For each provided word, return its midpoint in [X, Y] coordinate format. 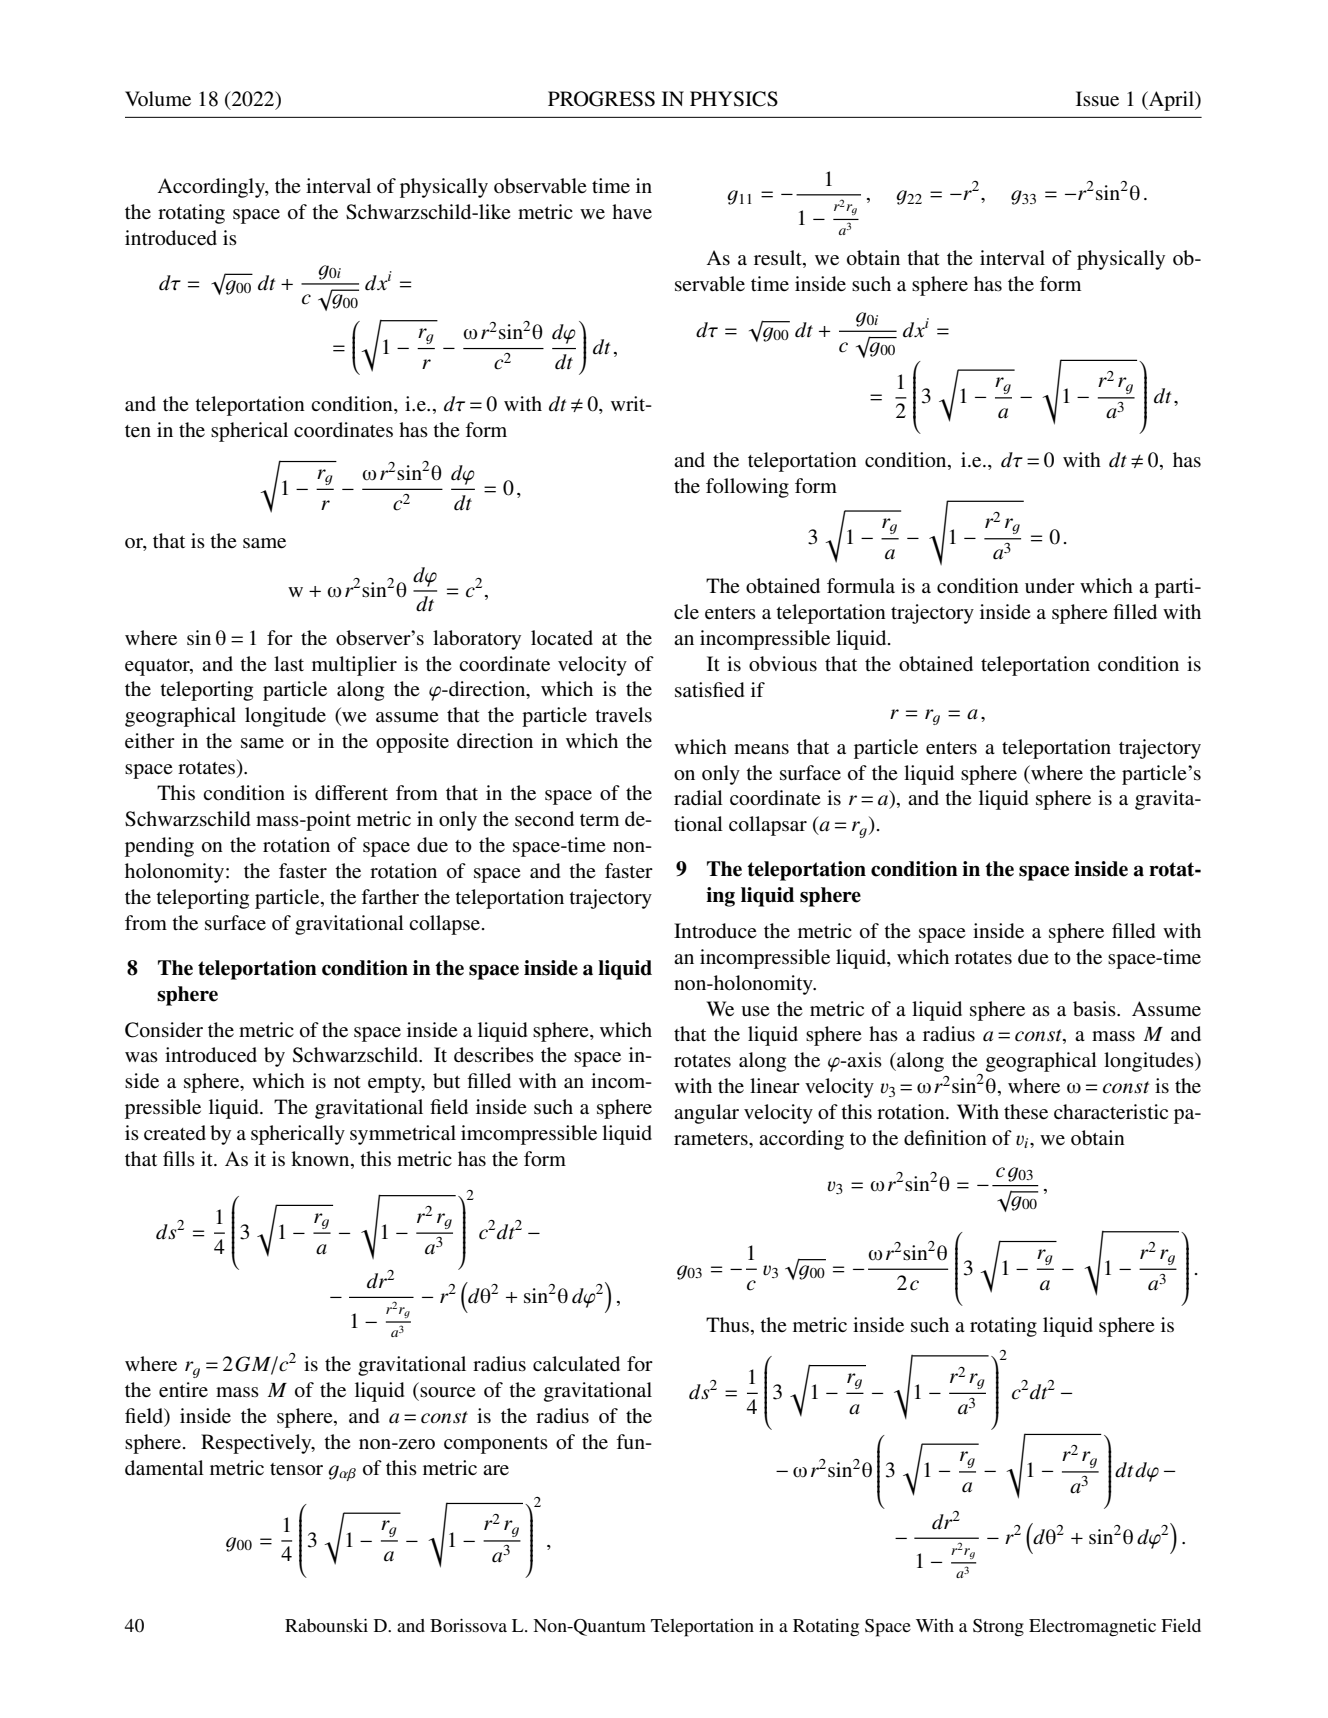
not [347, 1082]
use [755, 1011]
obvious [783, 664]
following [747, 488]
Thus [727, 1325]
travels [623, 715]
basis [1095, 1009]
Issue [1097, 99]
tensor [296, 1469]
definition [945, 1137]
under [1050, 585]
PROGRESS [601, 99]
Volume [158, 99]
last [289, 663]
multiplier [354, 666]
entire [183, 1390]
